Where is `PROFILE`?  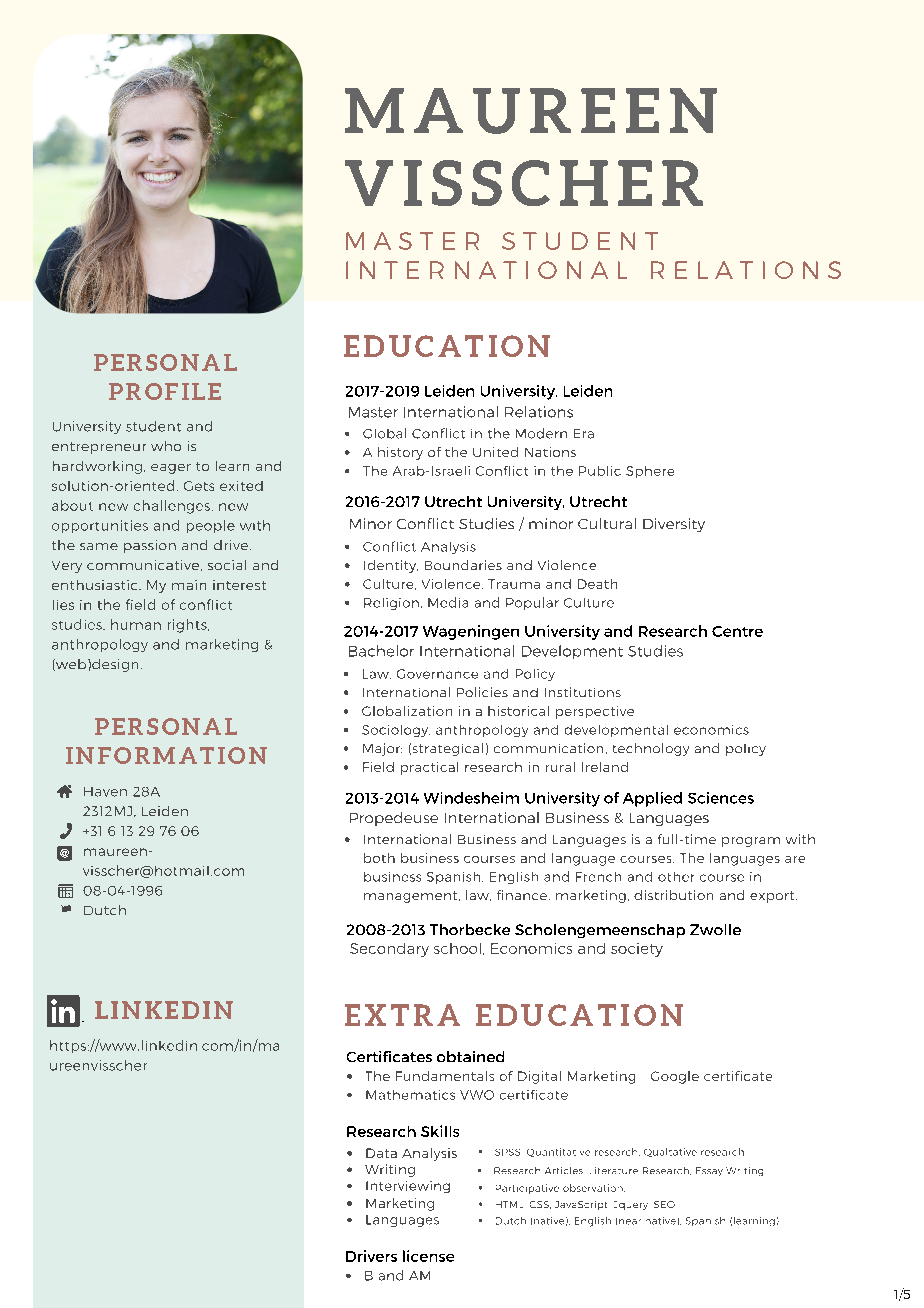
PROFILE is located at coordinates (165, 391).
